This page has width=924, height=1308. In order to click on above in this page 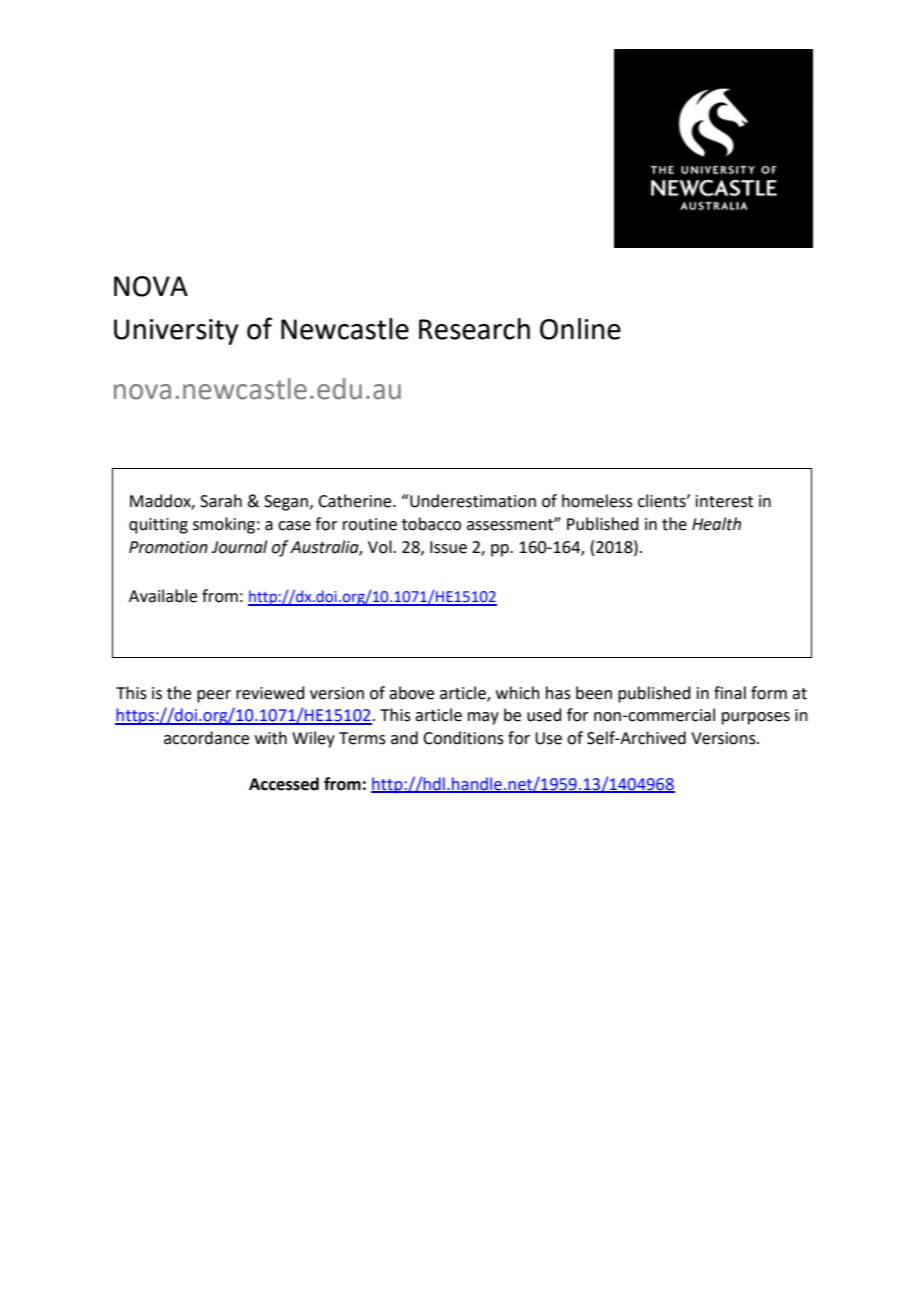, I will do `click(411, 693)`.
